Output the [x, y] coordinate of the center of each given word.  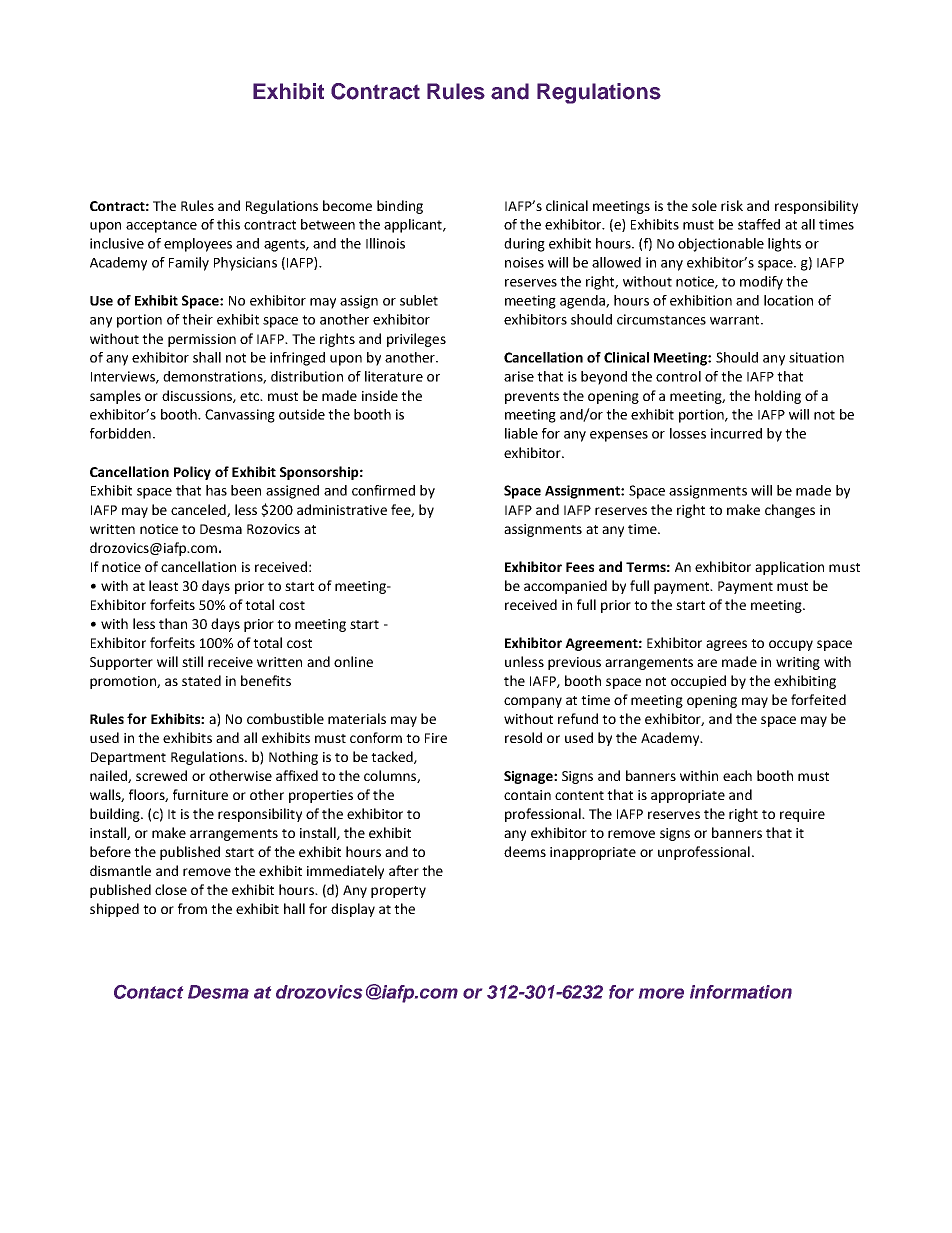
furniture [200, 794]
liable [521, 433]
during [524, 245]
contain [527, 795]
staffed [759, 224]
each [737, 775]
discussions [198, 396]
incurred [736, 433]
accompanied [565, 587]
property [398, 892]
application [789, 568]
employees [198, 245]
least [163, 585]
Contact [148, 992]
